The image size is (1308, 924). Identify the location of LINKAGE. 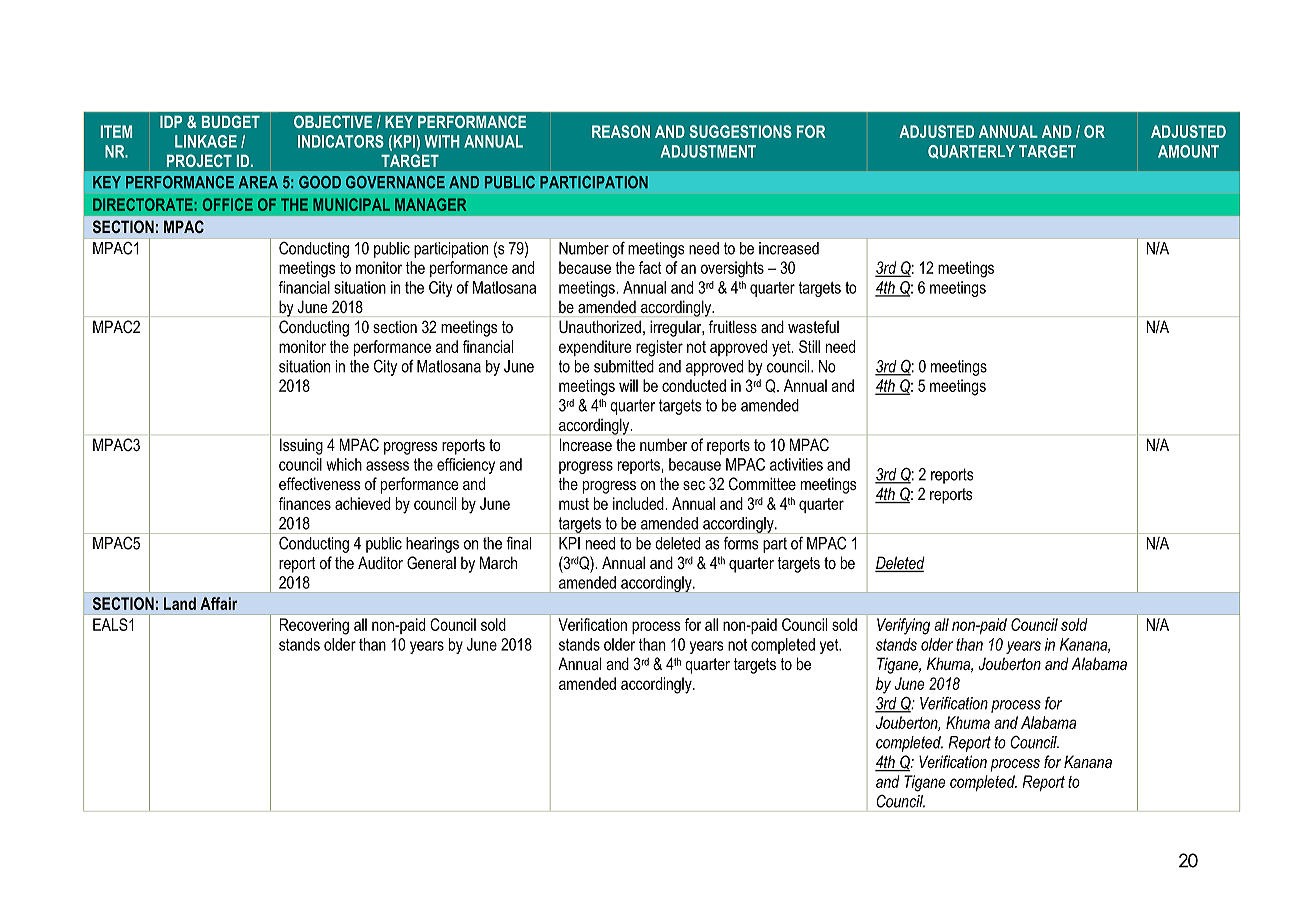
(206, 141).
